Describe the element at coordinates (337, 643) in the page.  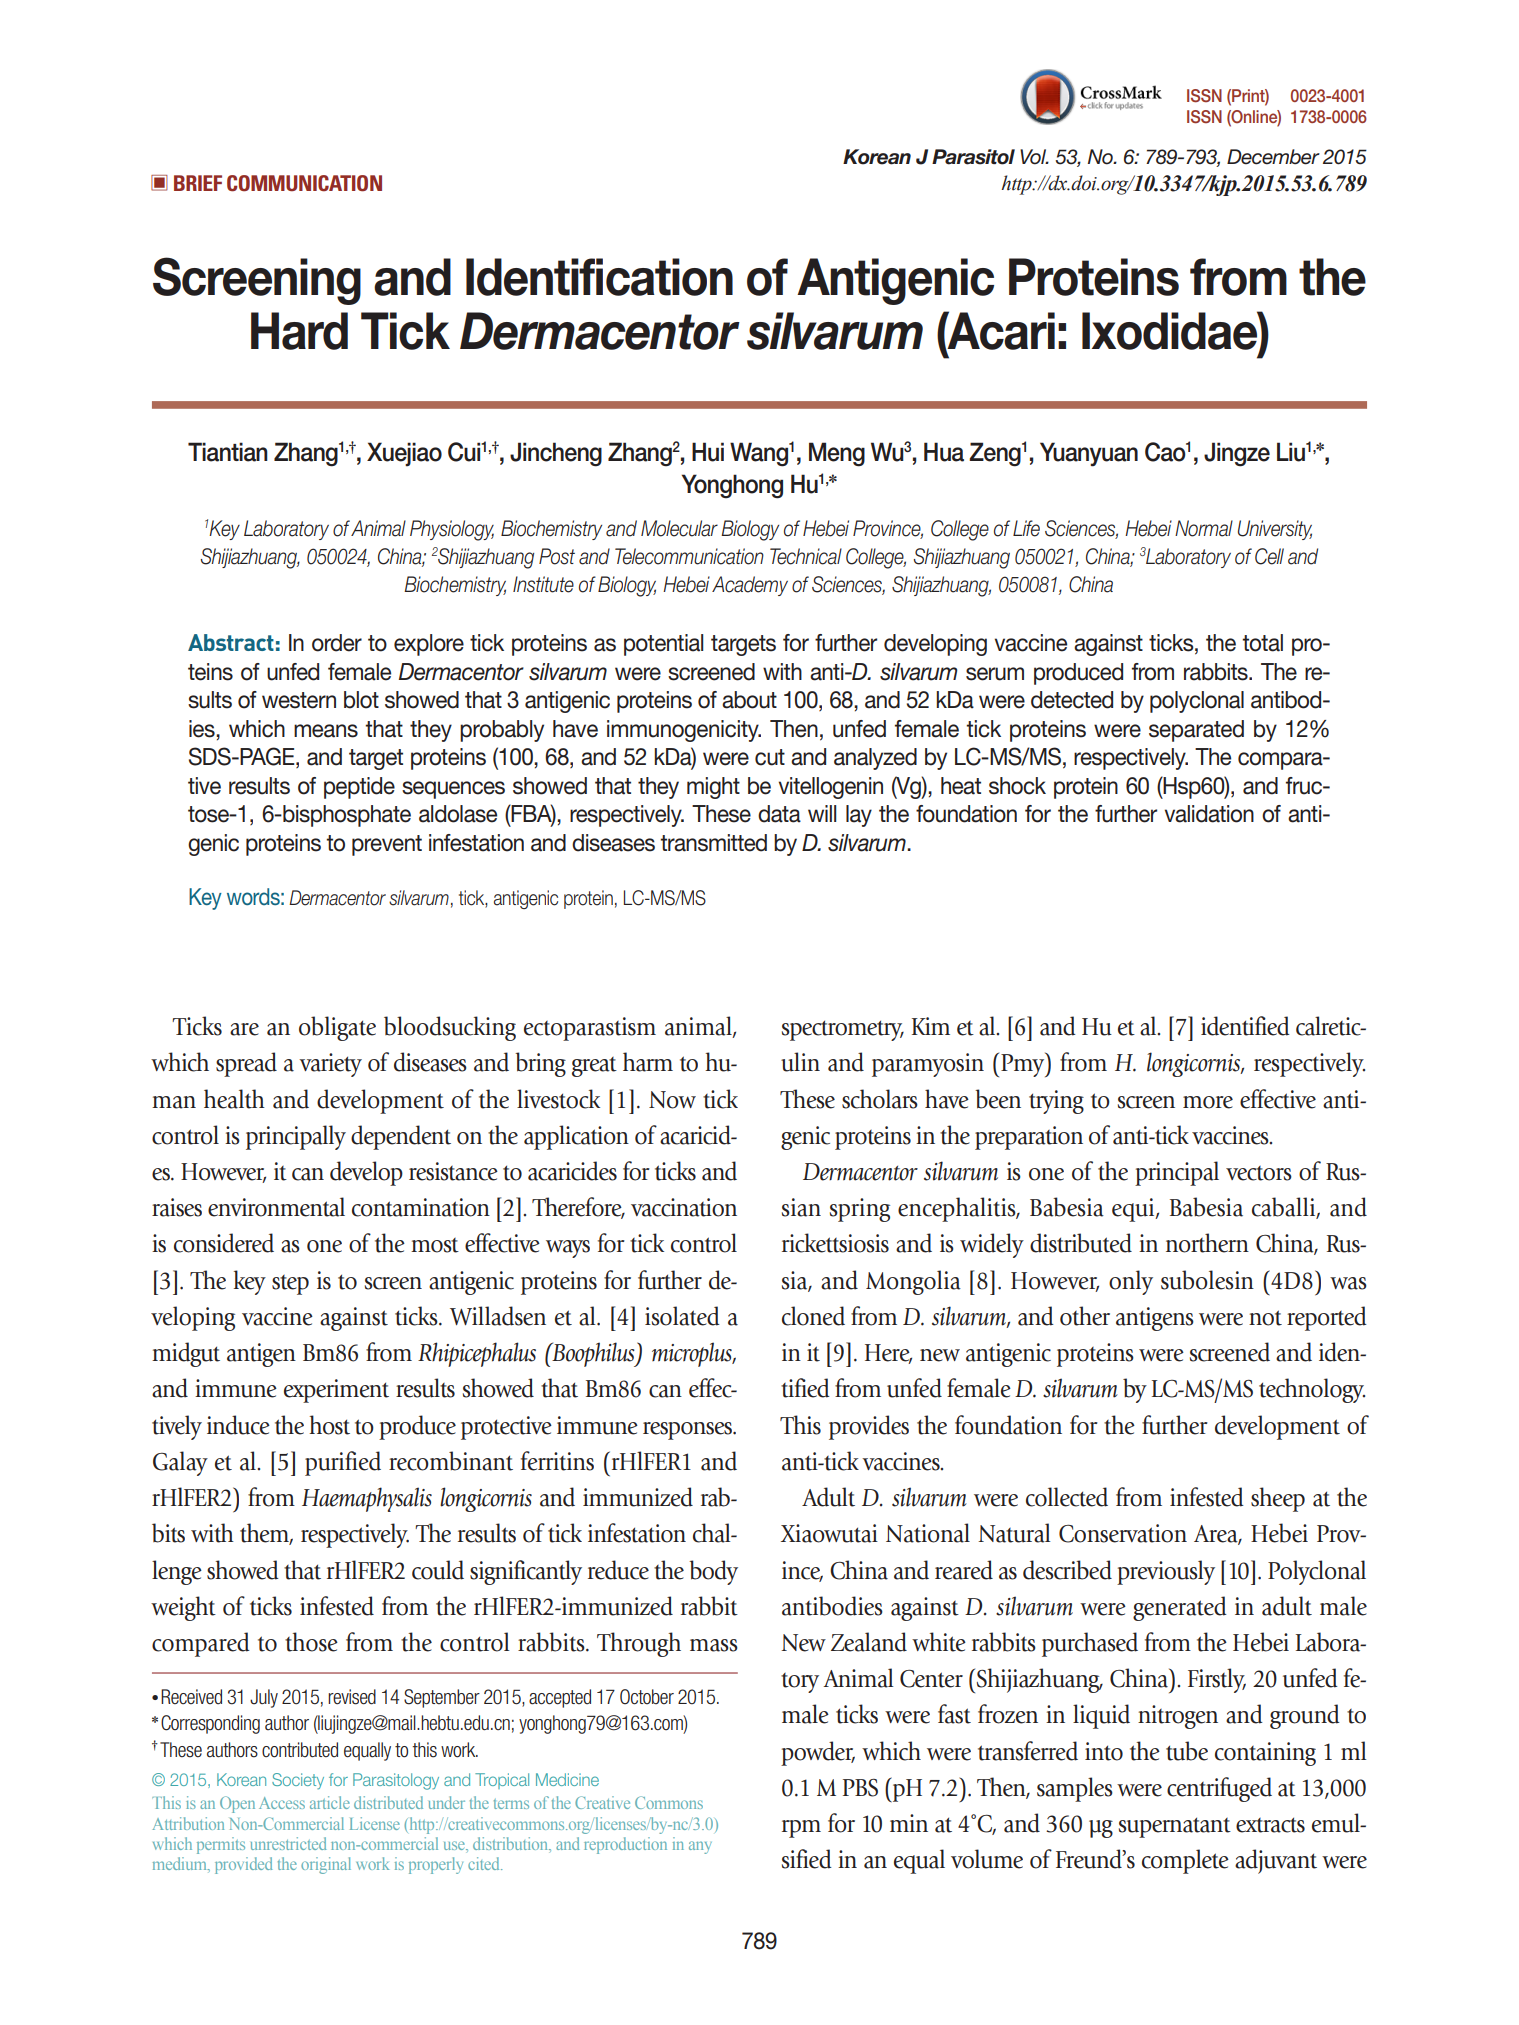
I see `order` at that location.
